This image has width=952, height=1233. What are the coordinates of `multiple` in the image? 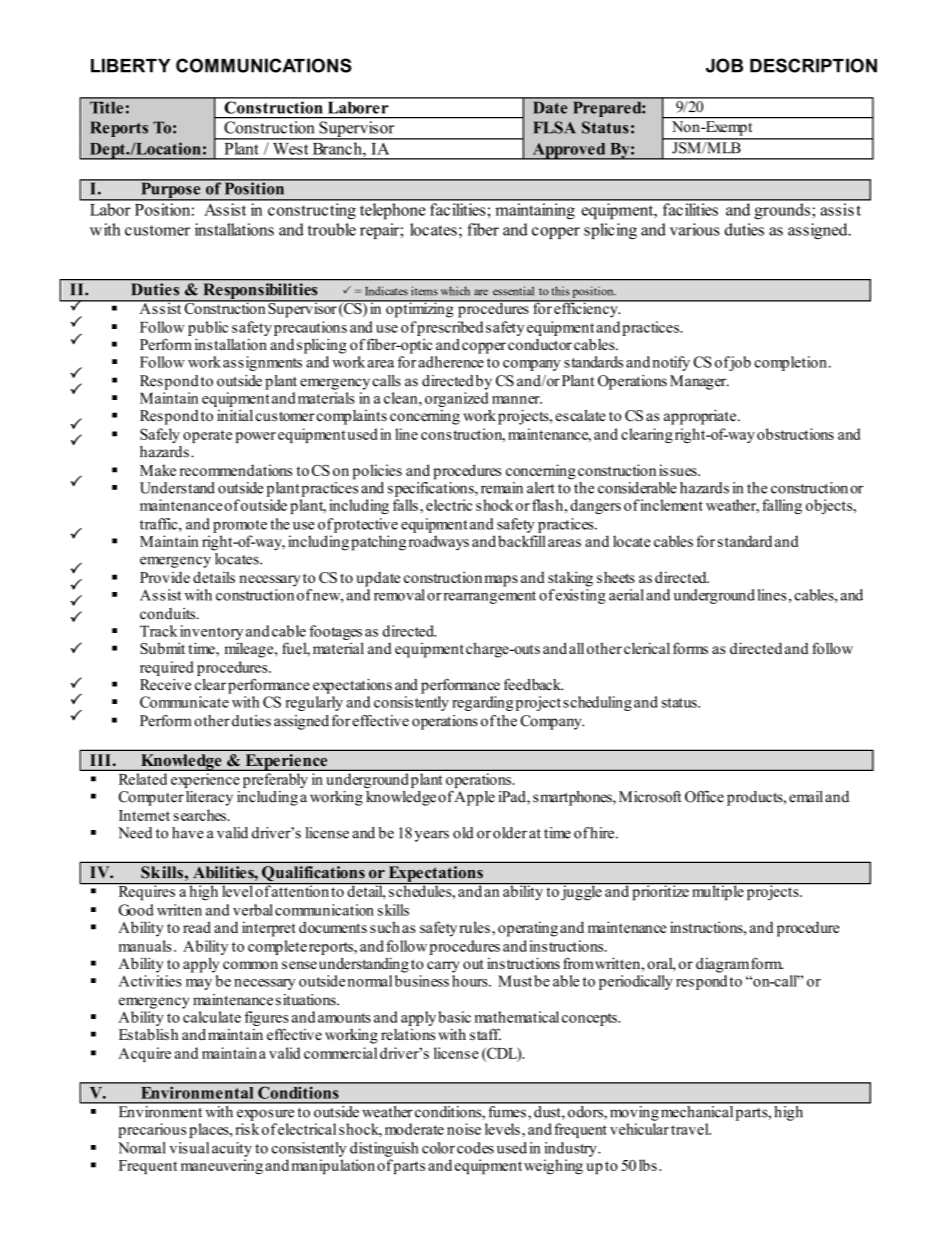 It's located at (718, 891).
